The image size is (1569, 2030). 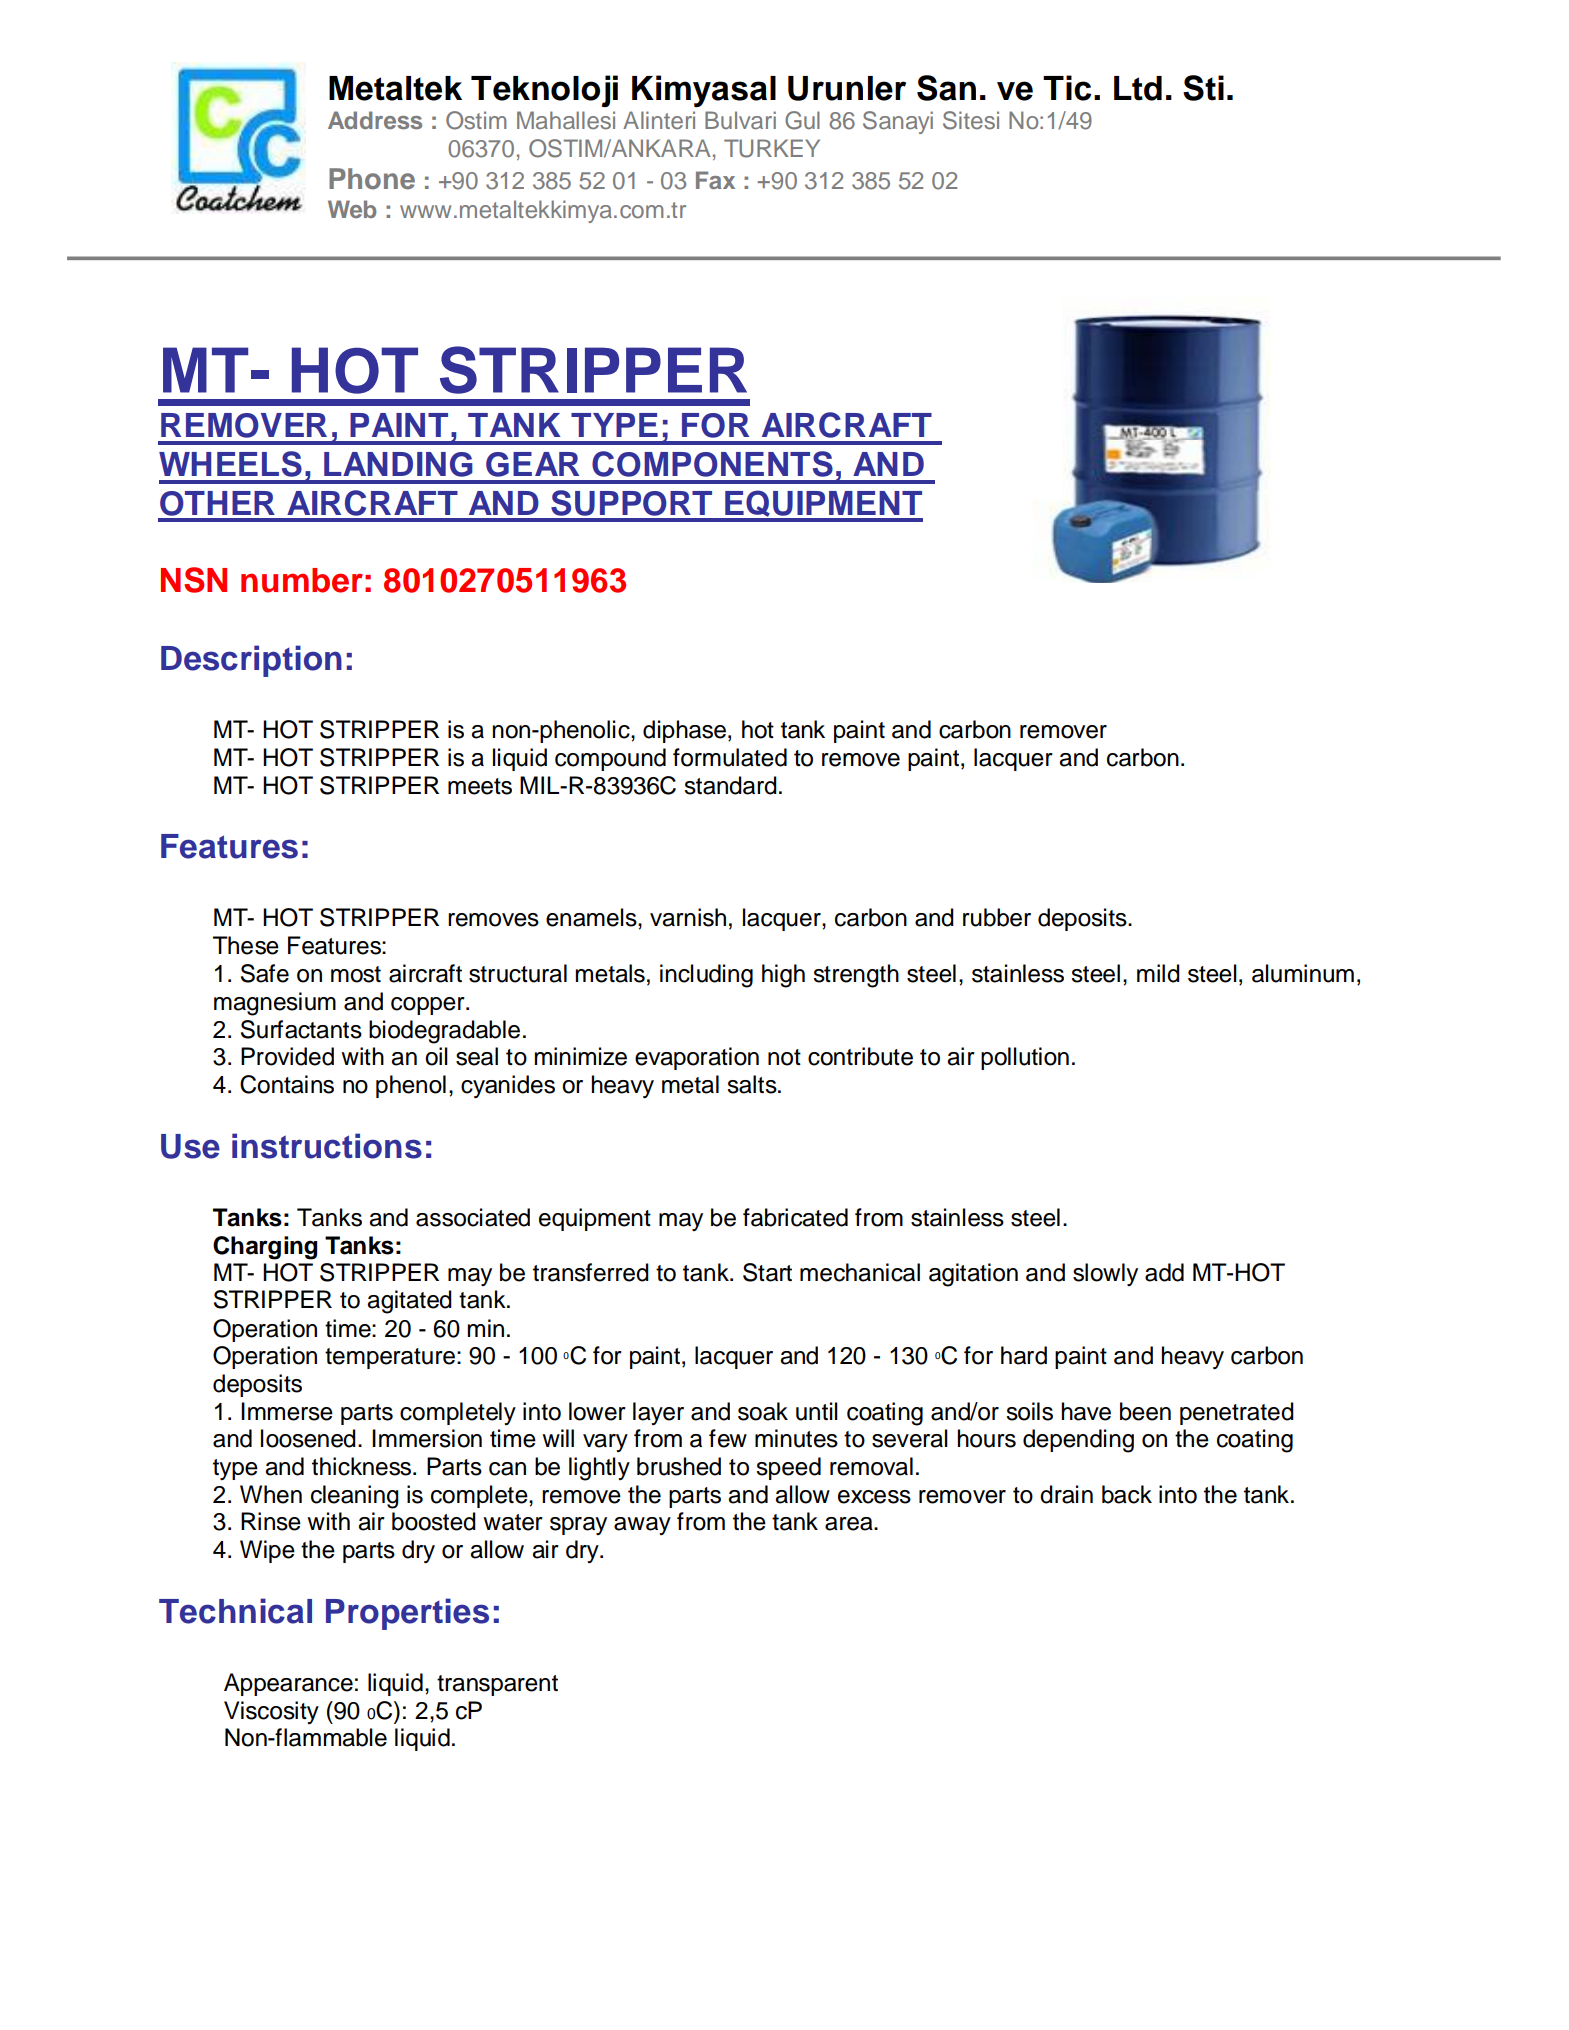 What do you see at coordinates (251, 661) in the screenshot?
I see `Description` at bounding box center [251, 661].
